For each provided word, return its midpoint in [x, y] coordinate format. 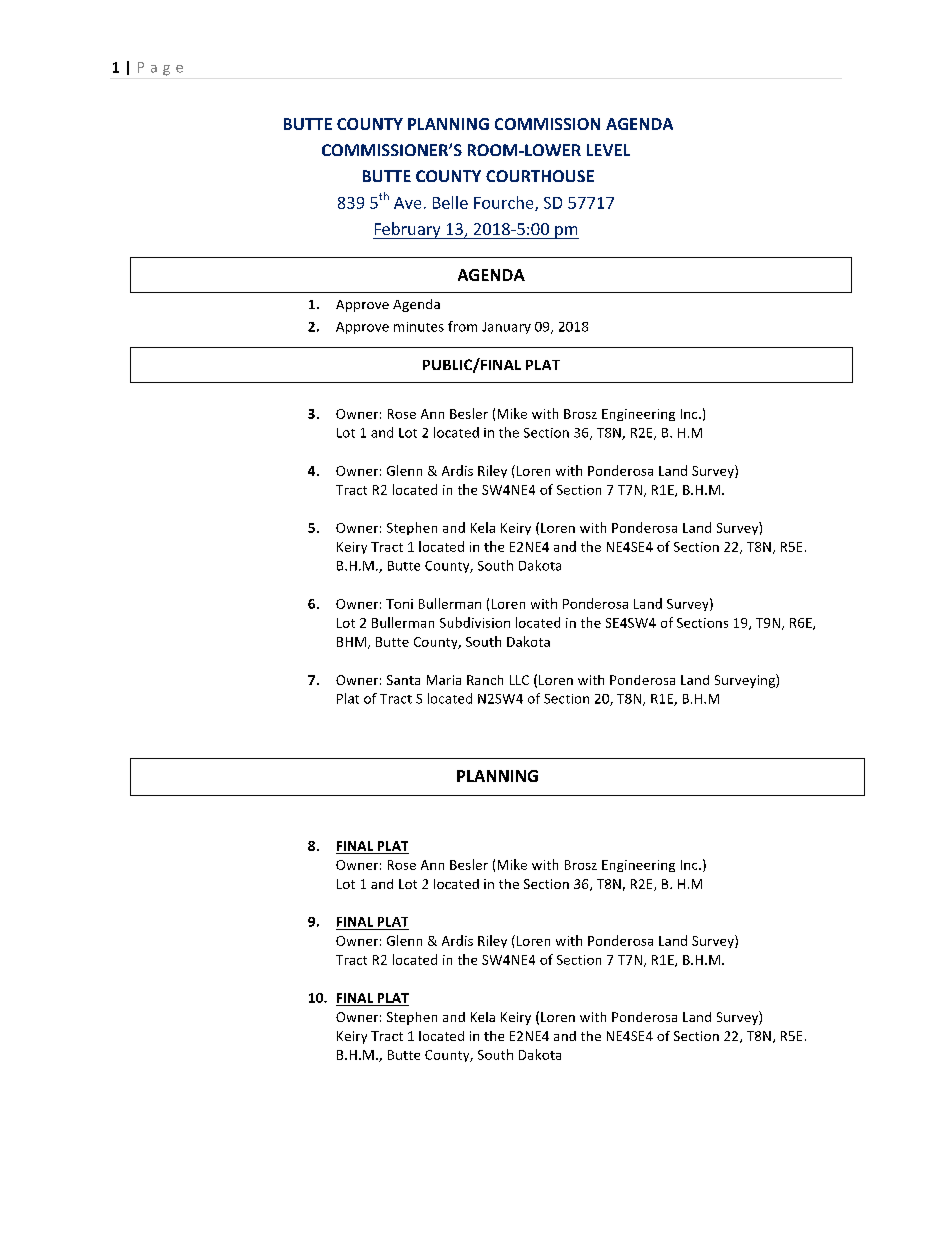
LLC [519, 680]
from [462, 326]
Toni [399, 604]
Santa [403, 680]
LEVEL [608, 150]
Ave [407, 203]
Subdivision [475, 622]
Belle [450, 202]
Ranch [485, 680]
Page [160, 69]
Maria [444, 680]
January [506, 328]
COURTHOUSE [540, 176]
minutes [419, 327]
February [408, 230]
